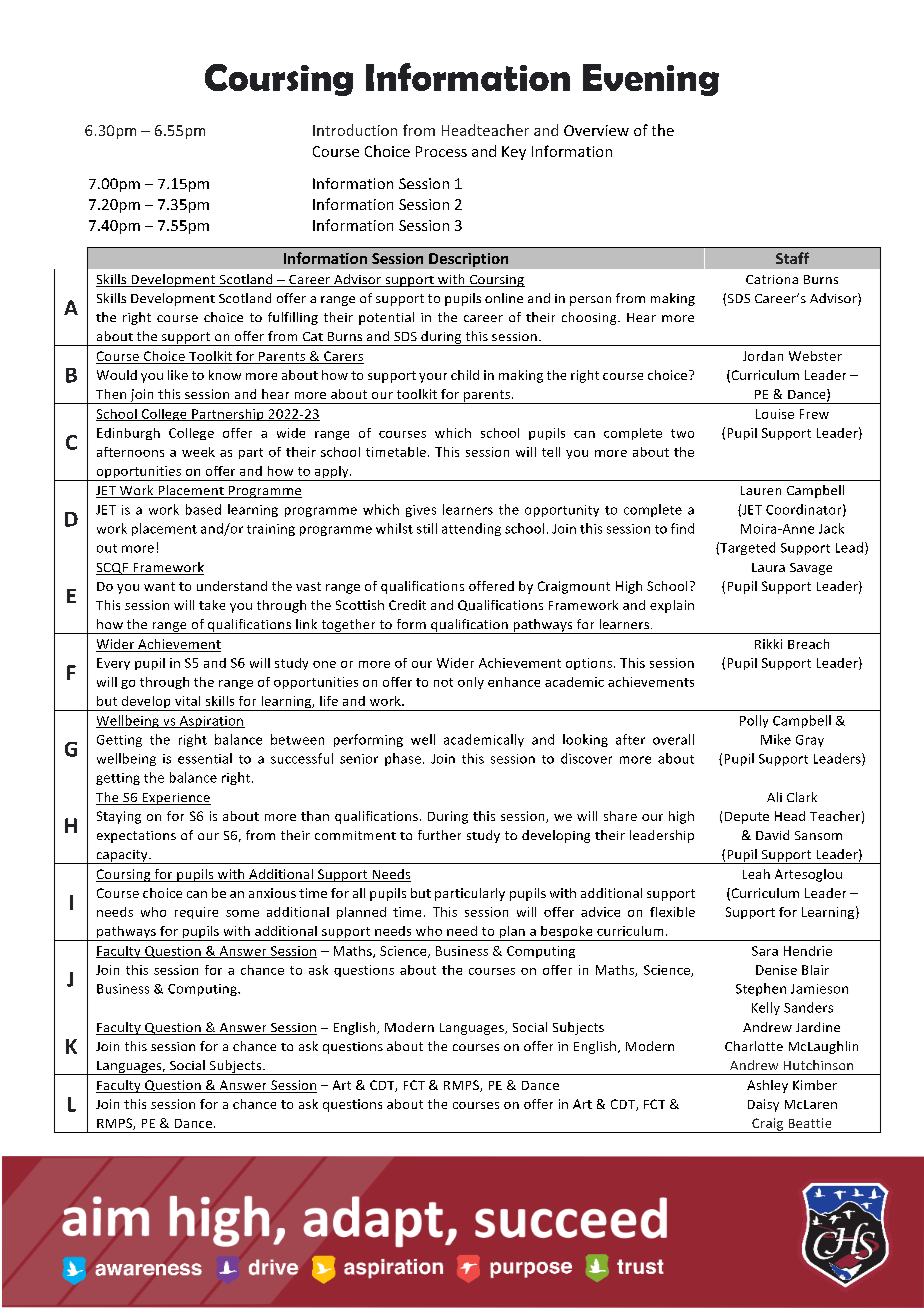 This screenshot has width=924, height=1309. Describe the element at coordinates (198, 452) in the screenshot. I see `week` at that location.
